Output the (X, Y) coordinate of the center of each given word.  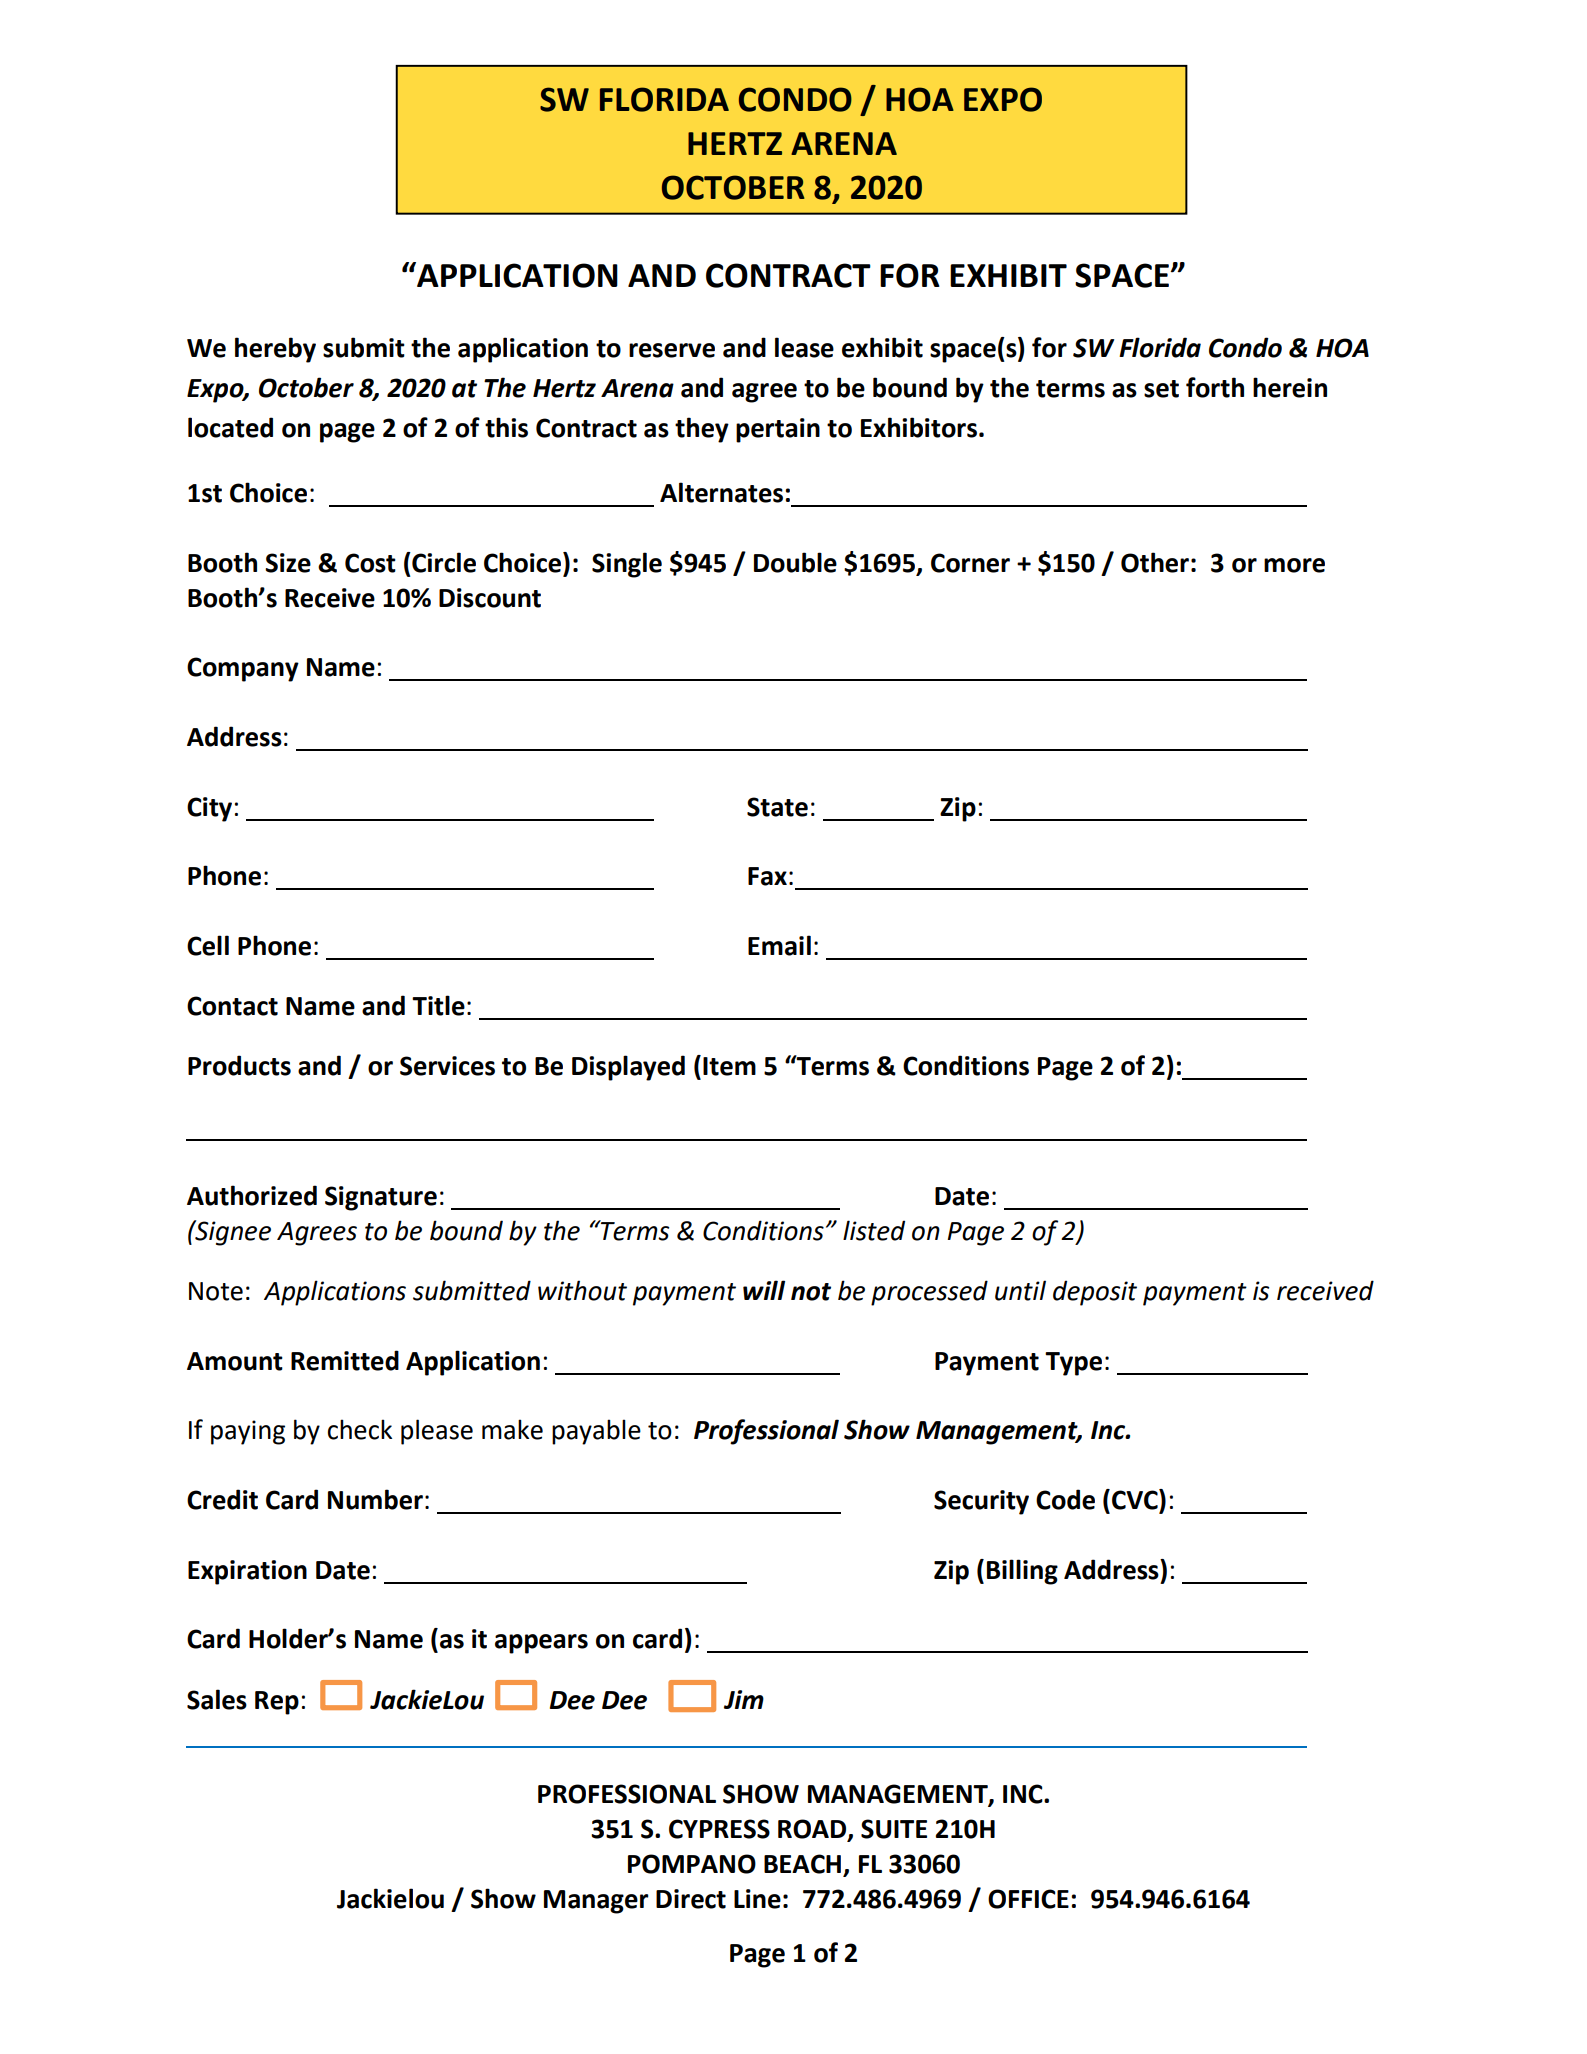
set (1161, 389)
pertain (778, 430)
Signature (381, 1198)
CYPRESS (719, 1829)
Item (729, 1066)
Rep (277, 1703)
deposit (1095, 1293)
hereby (275, 350)
